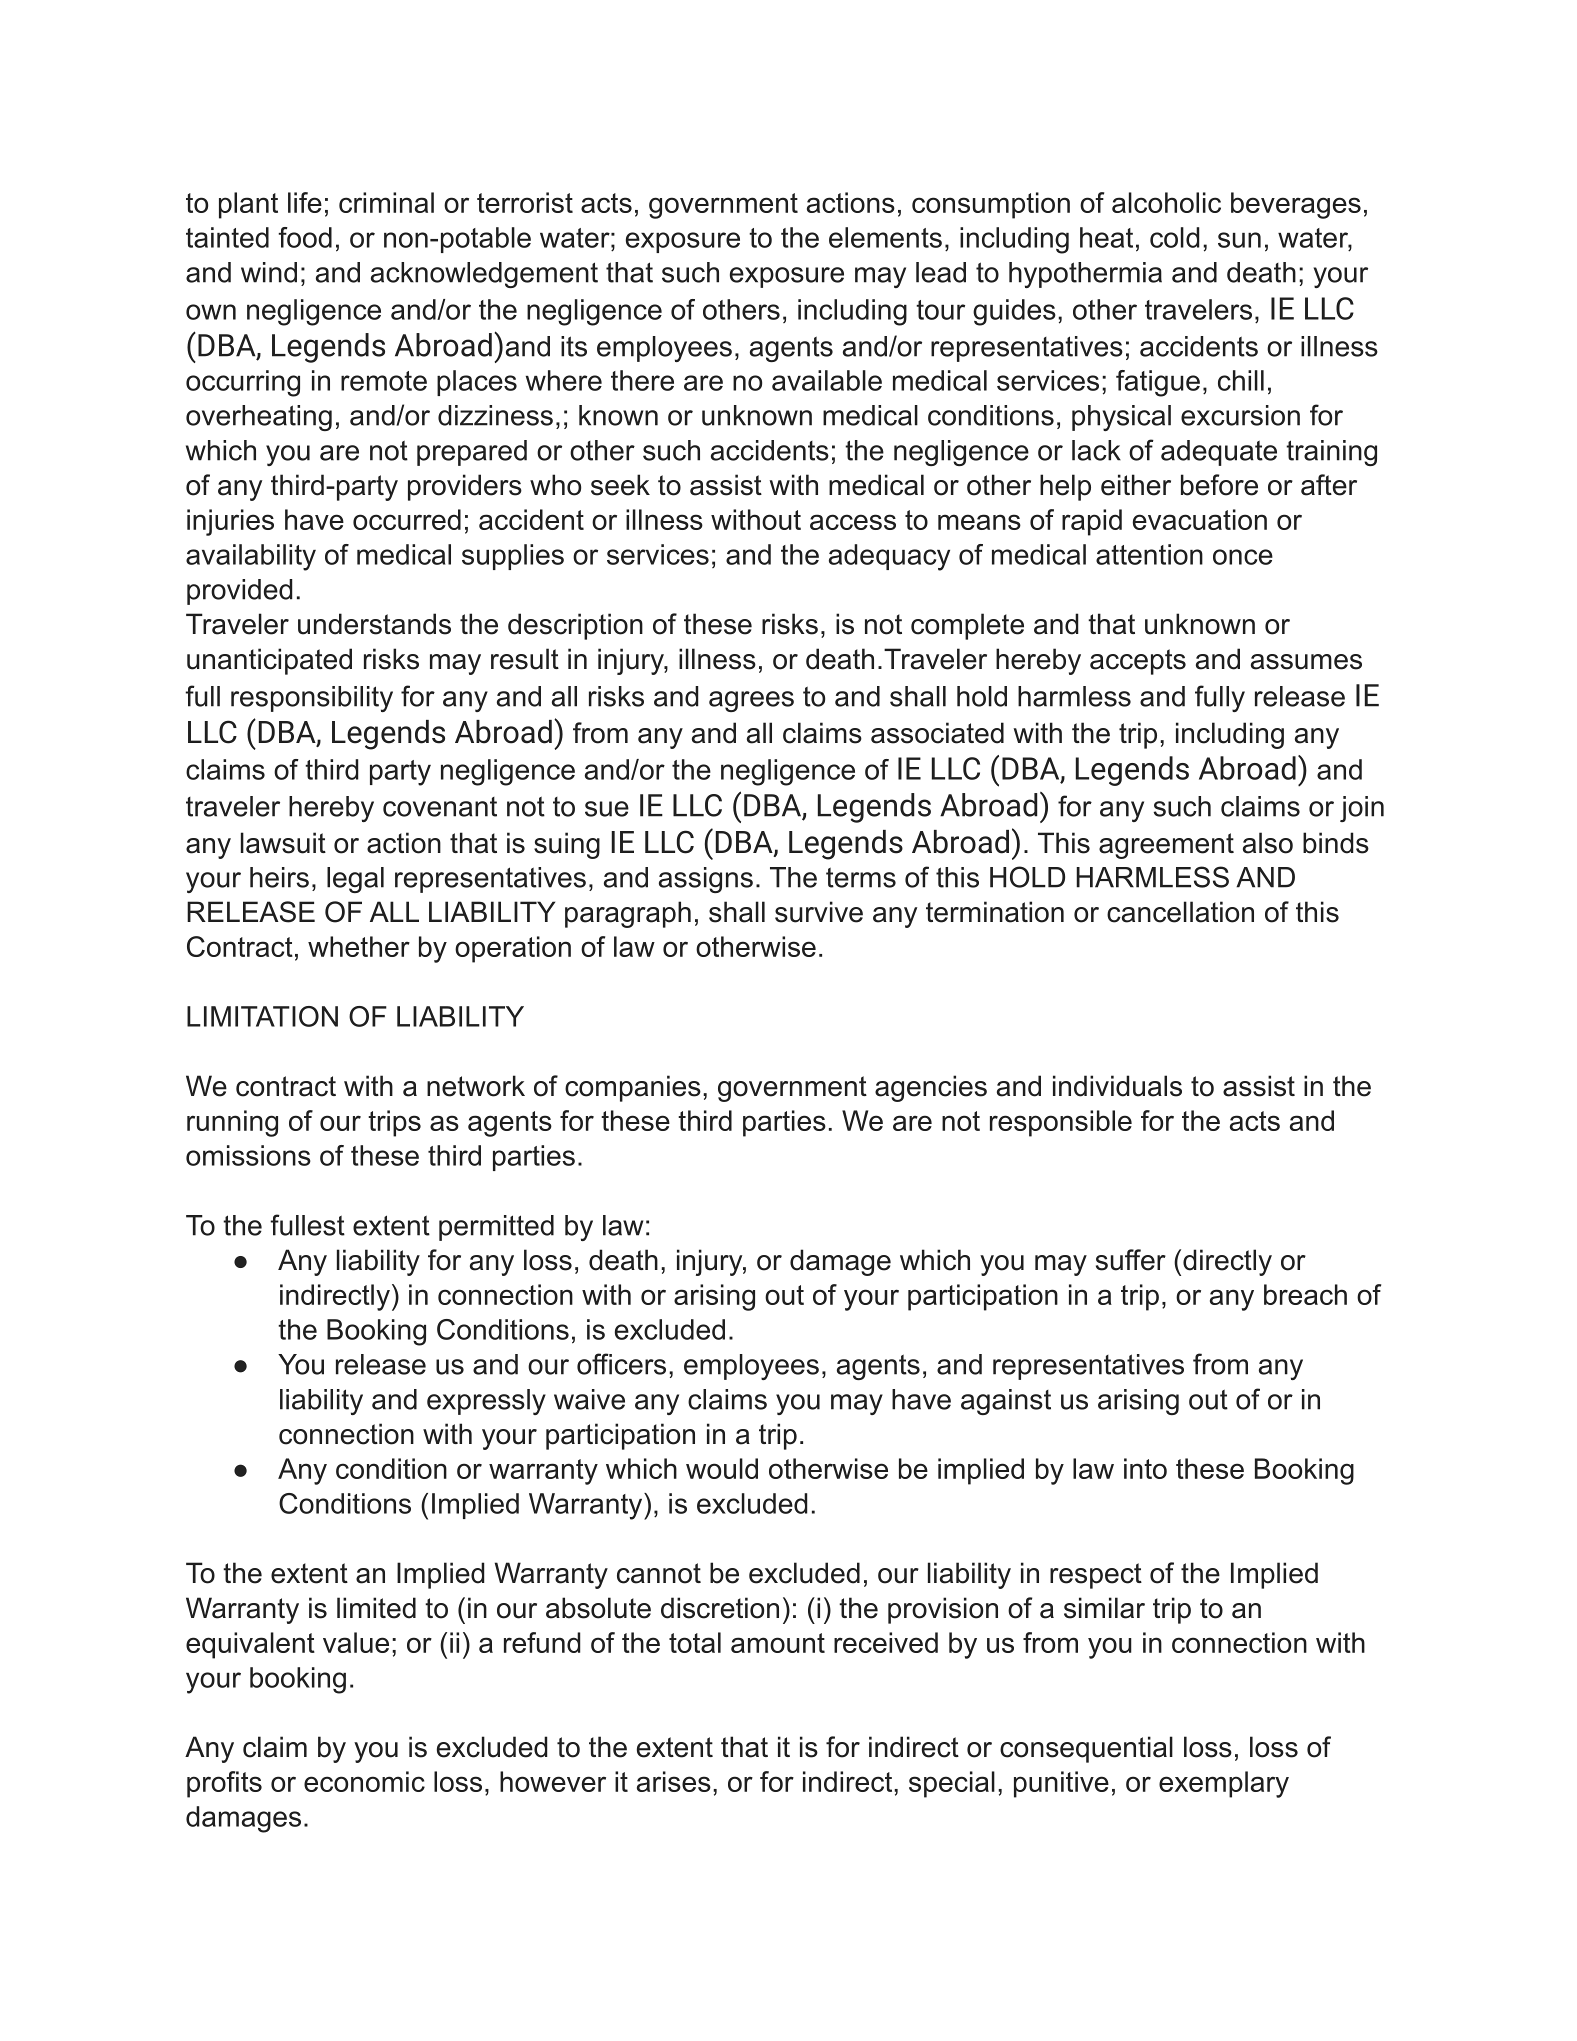  I want to click on into, so click(1145, 1468).
